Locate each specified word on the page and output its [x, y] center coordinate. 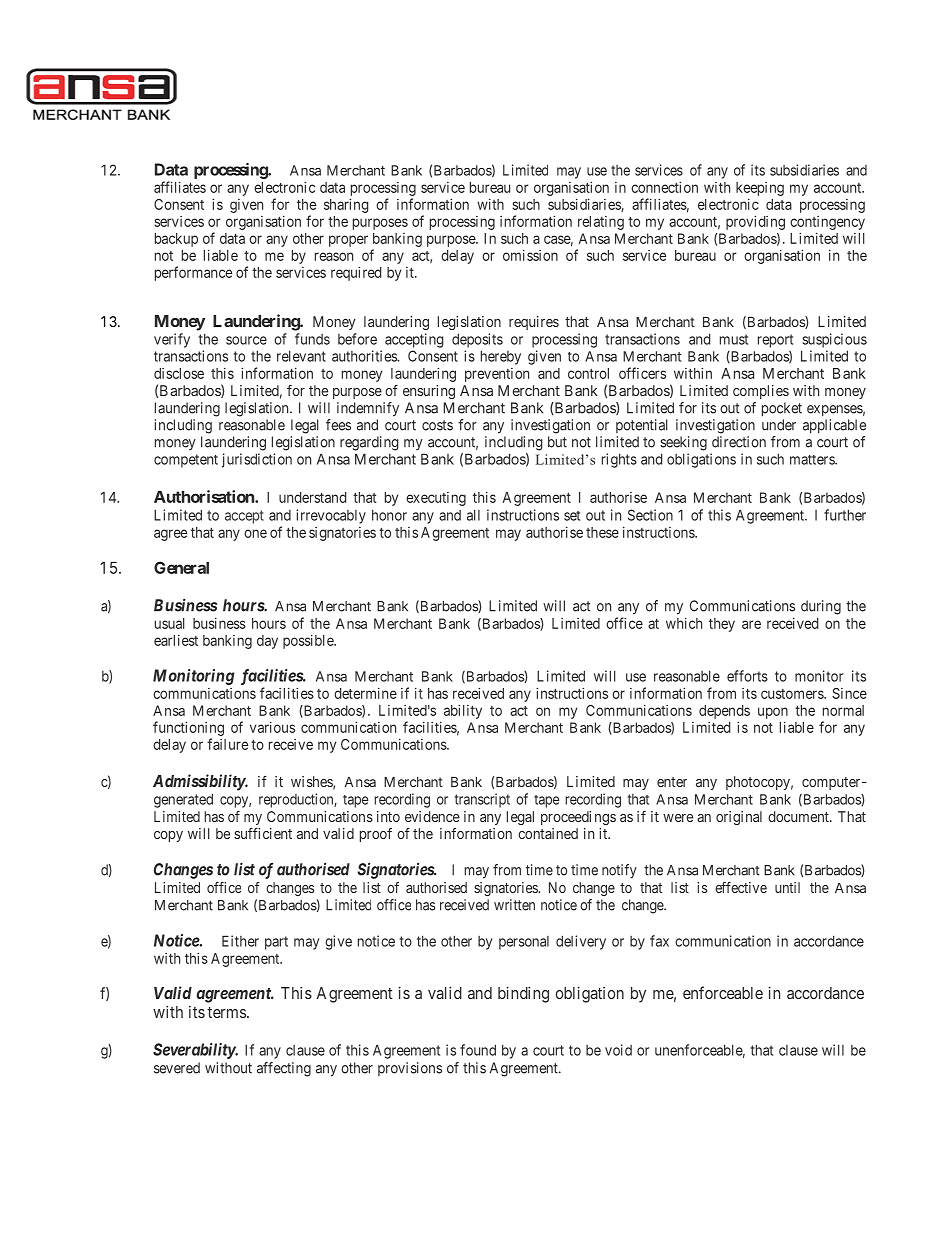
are [751, 624]
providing [755, 222]
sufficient [263, 833]
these [602, 532]
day [267, 642]
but [557, 442]
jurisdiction [257, 460]
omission [530, 255]
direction [739, 442]
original [739, 818]
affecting [284, 1069]
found [478, 1050]
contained [548, 833]
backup [176, 240]
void [618, 1050]
